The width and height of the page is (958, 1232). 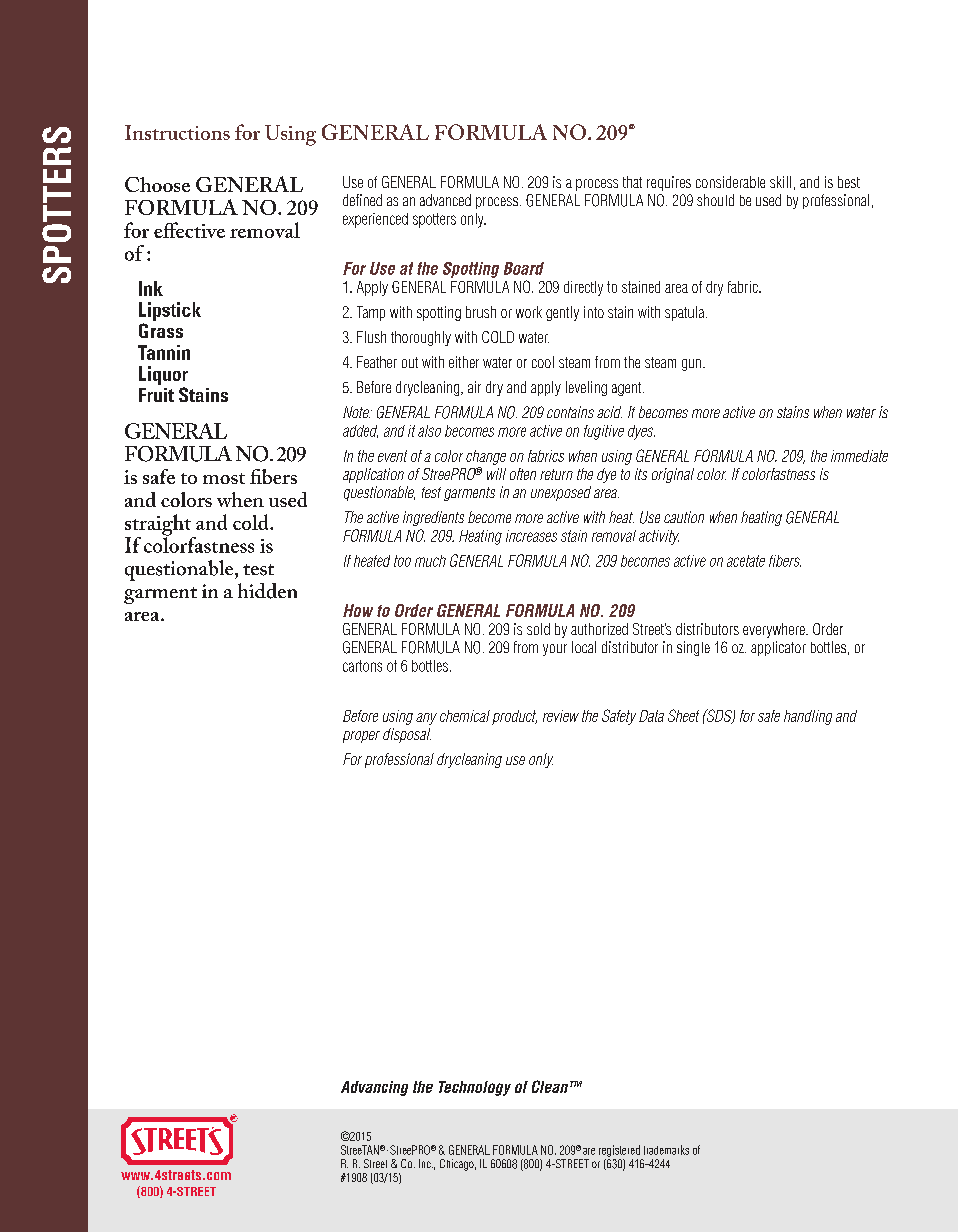 I want to click on trademarks, so click(x=666, y=1150).
